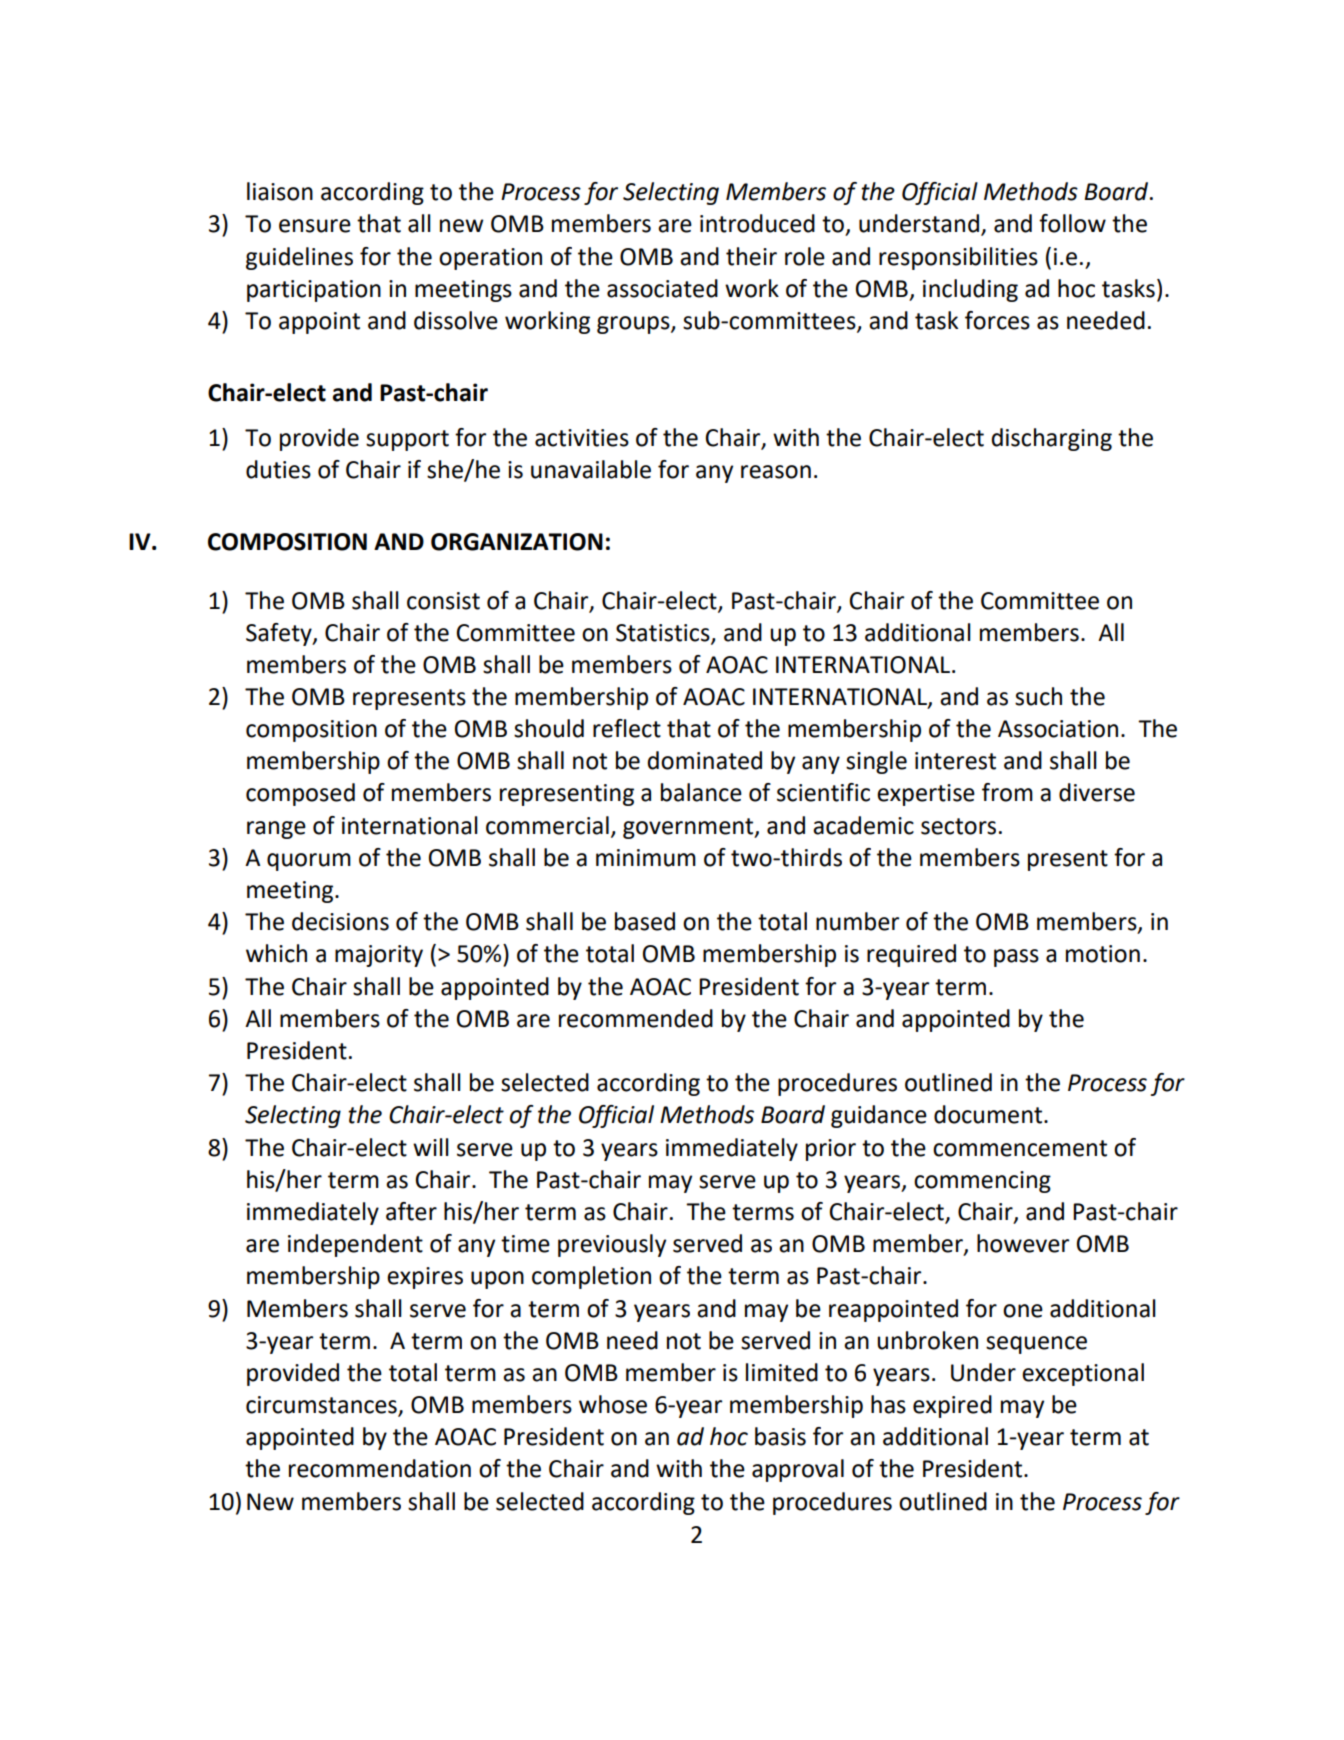 The height and width of the image is (1740, 1344). Describe the element at coordinates (1016, 958) in the image. I see `pass` at that location.
